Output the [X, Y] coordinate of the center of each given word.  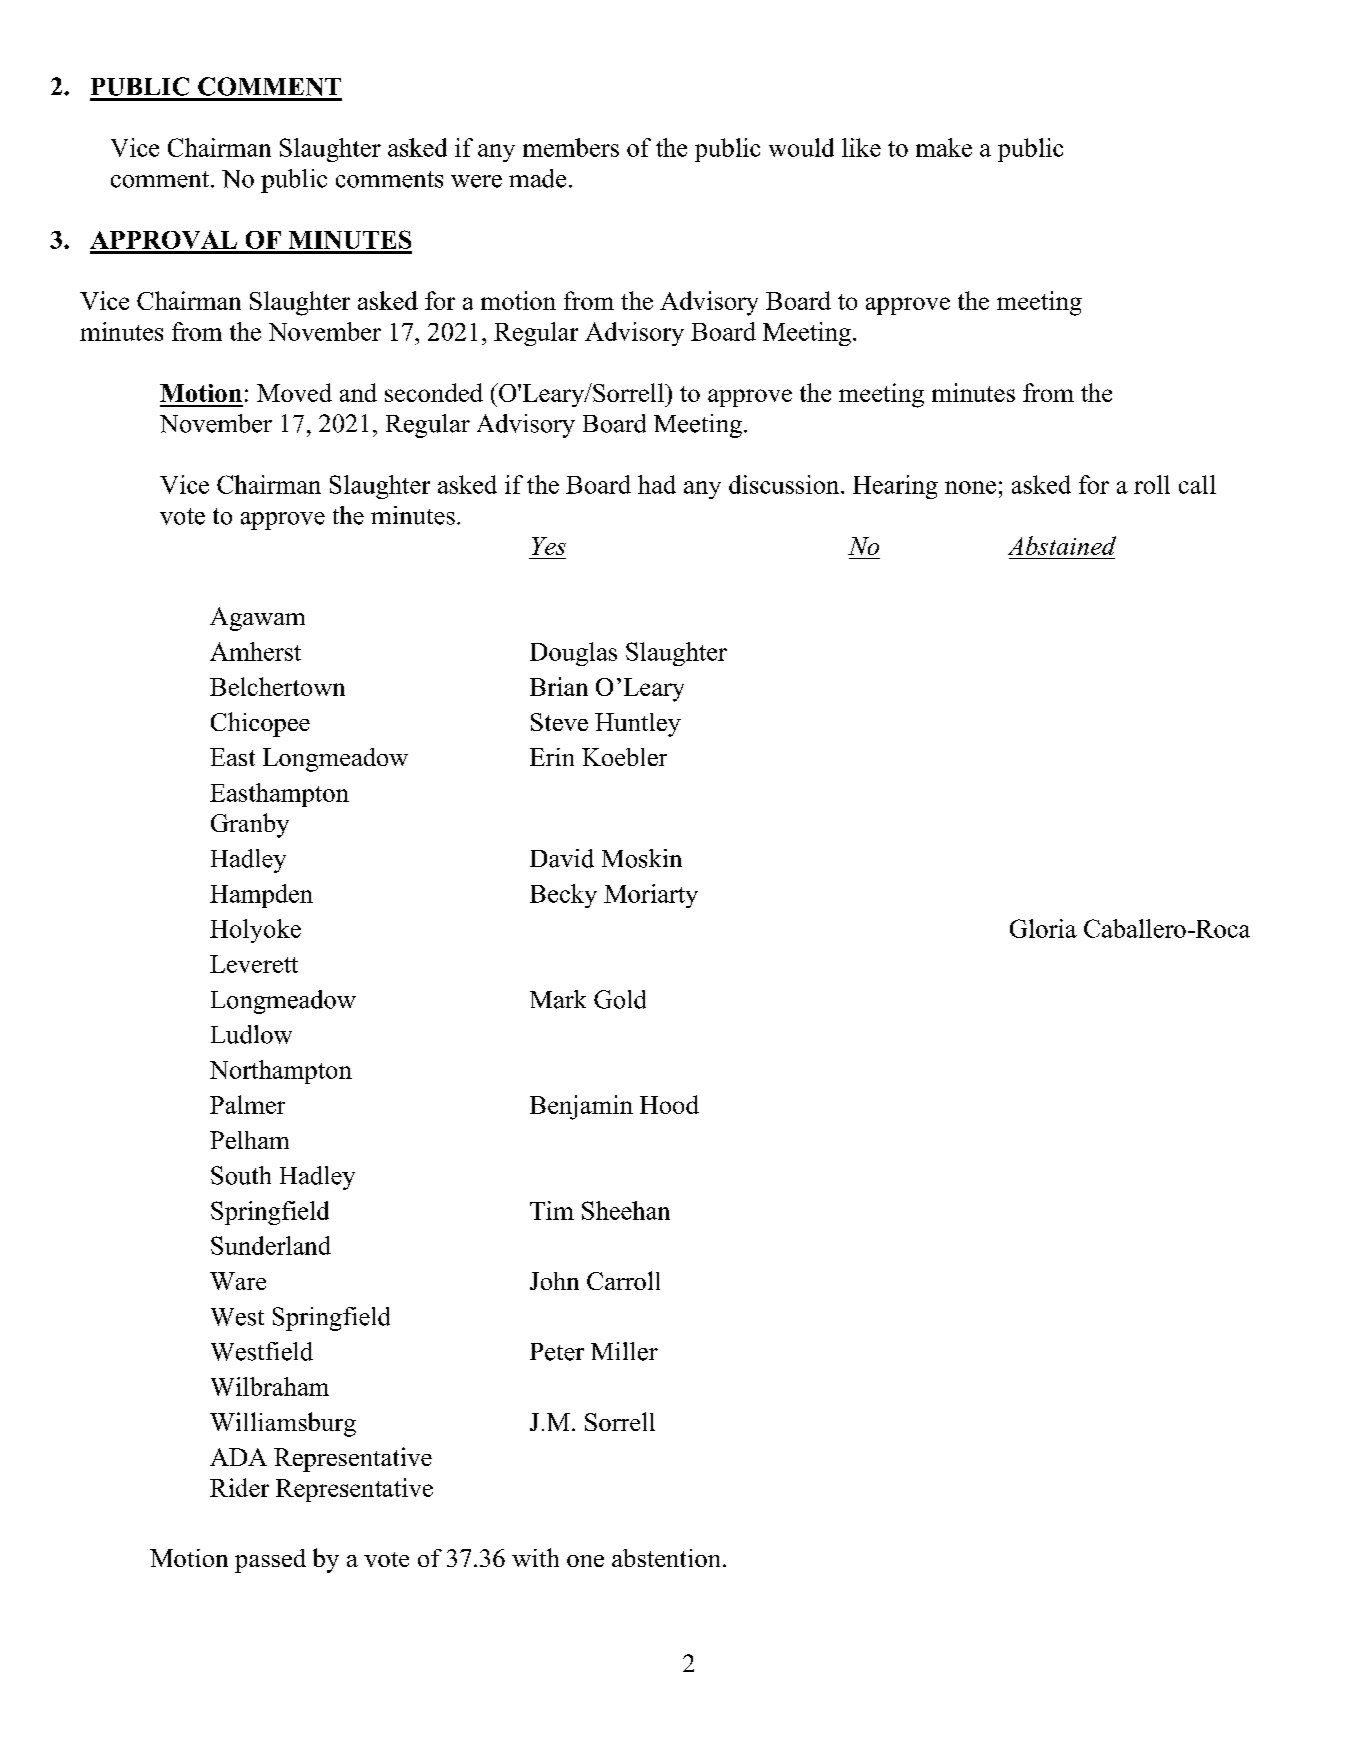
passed [270, 1561]
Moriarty [651, 896]
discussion [785, 484]
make [944, 147]
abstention [666, 1558]
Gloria [1043, 928]
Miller [624, 1351]
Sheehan [626, 1210]
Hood [669, 1104]
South [241, 1175]
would [801, 147]
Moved [294, 392]
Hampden [261, 896]
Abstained [1062, 545]
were [476, 181]
